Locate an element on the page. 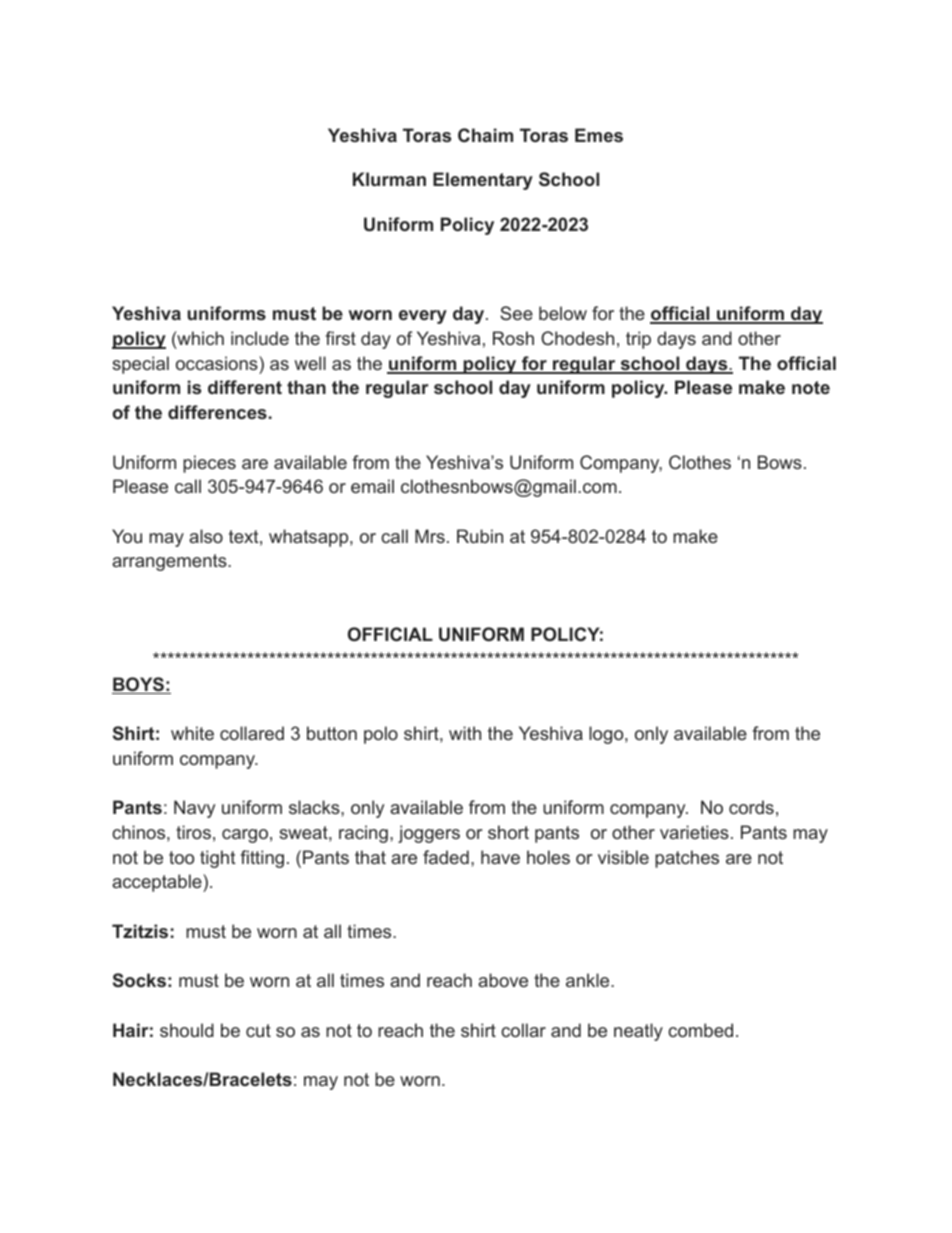 This image has height=1233, width=952. Emes is located at coordinates (599, 135).
